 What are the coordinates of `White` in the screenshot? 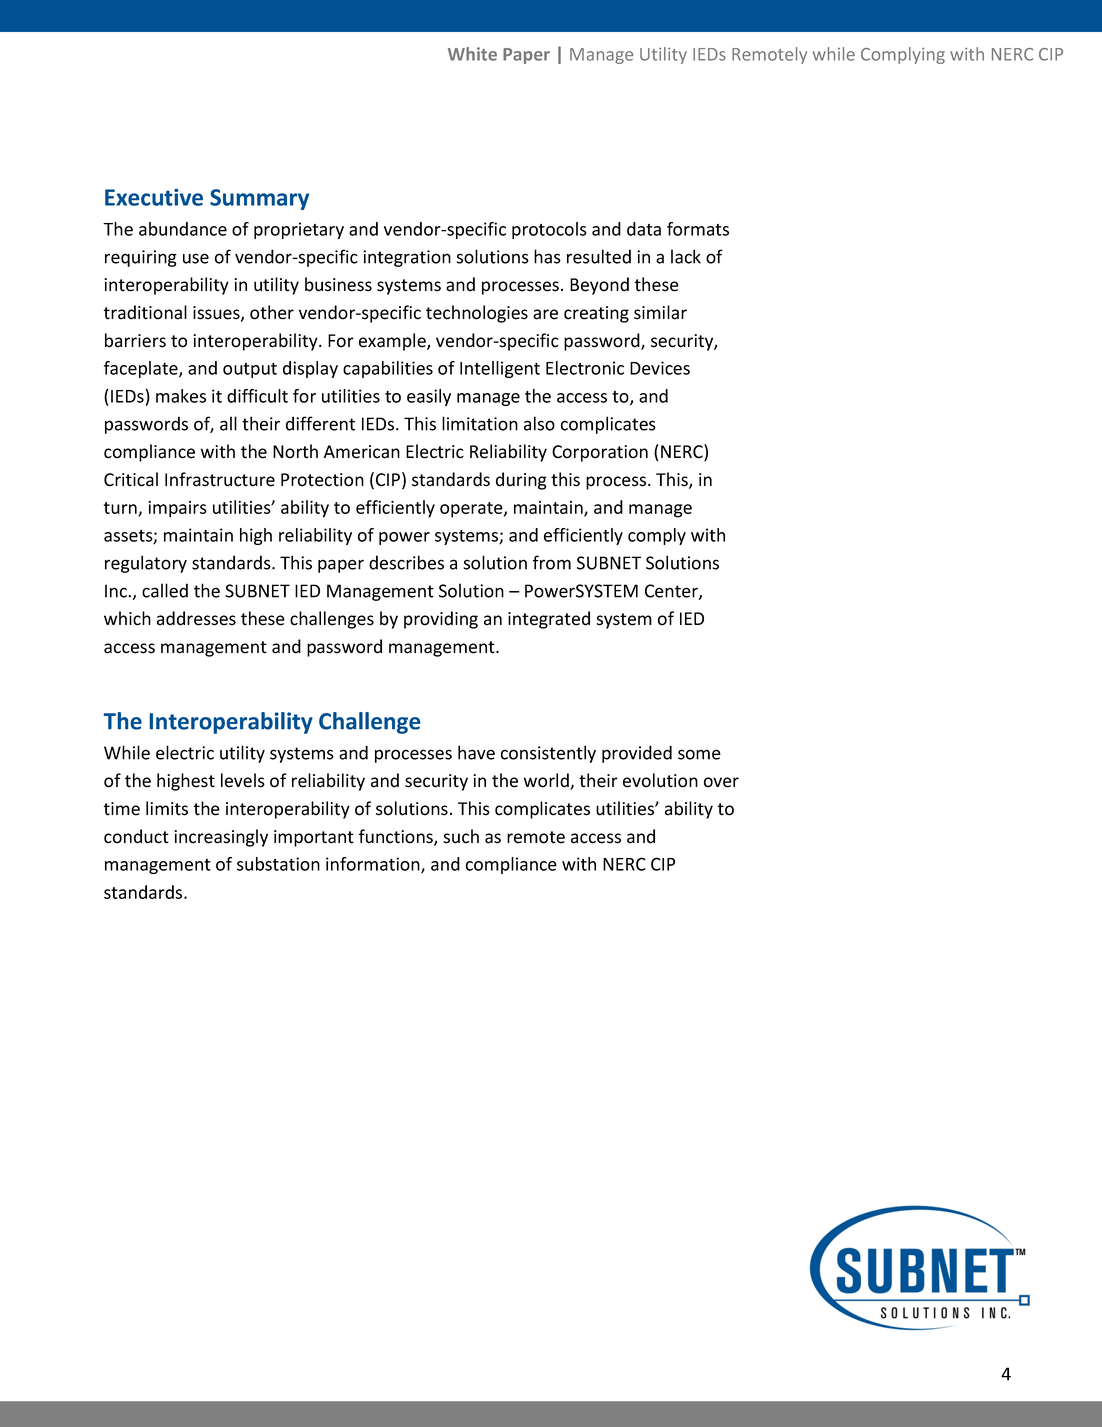 It's located at (472, 54).
